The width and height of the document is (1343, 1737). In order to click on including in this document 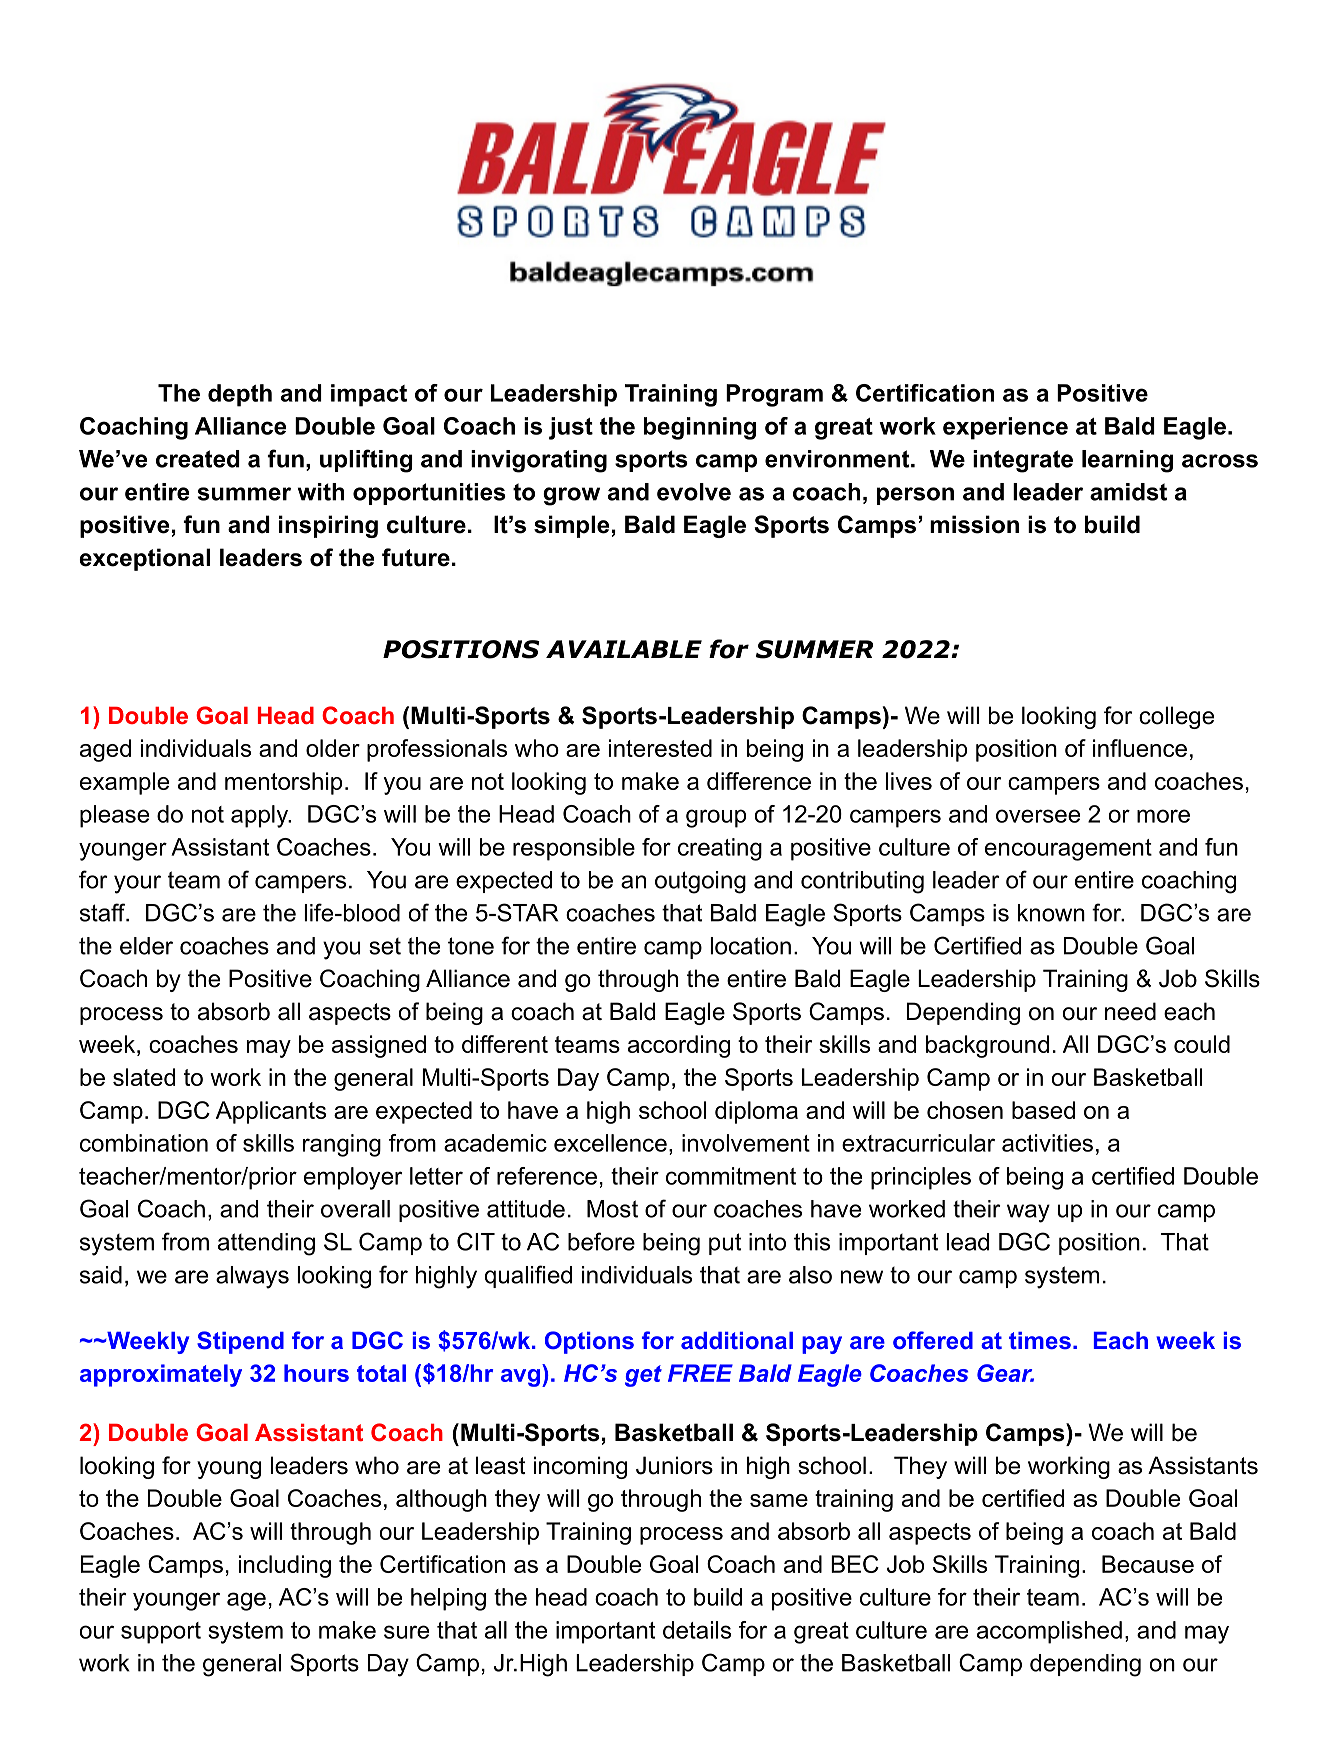, I will do `click(285, 1566)`.
